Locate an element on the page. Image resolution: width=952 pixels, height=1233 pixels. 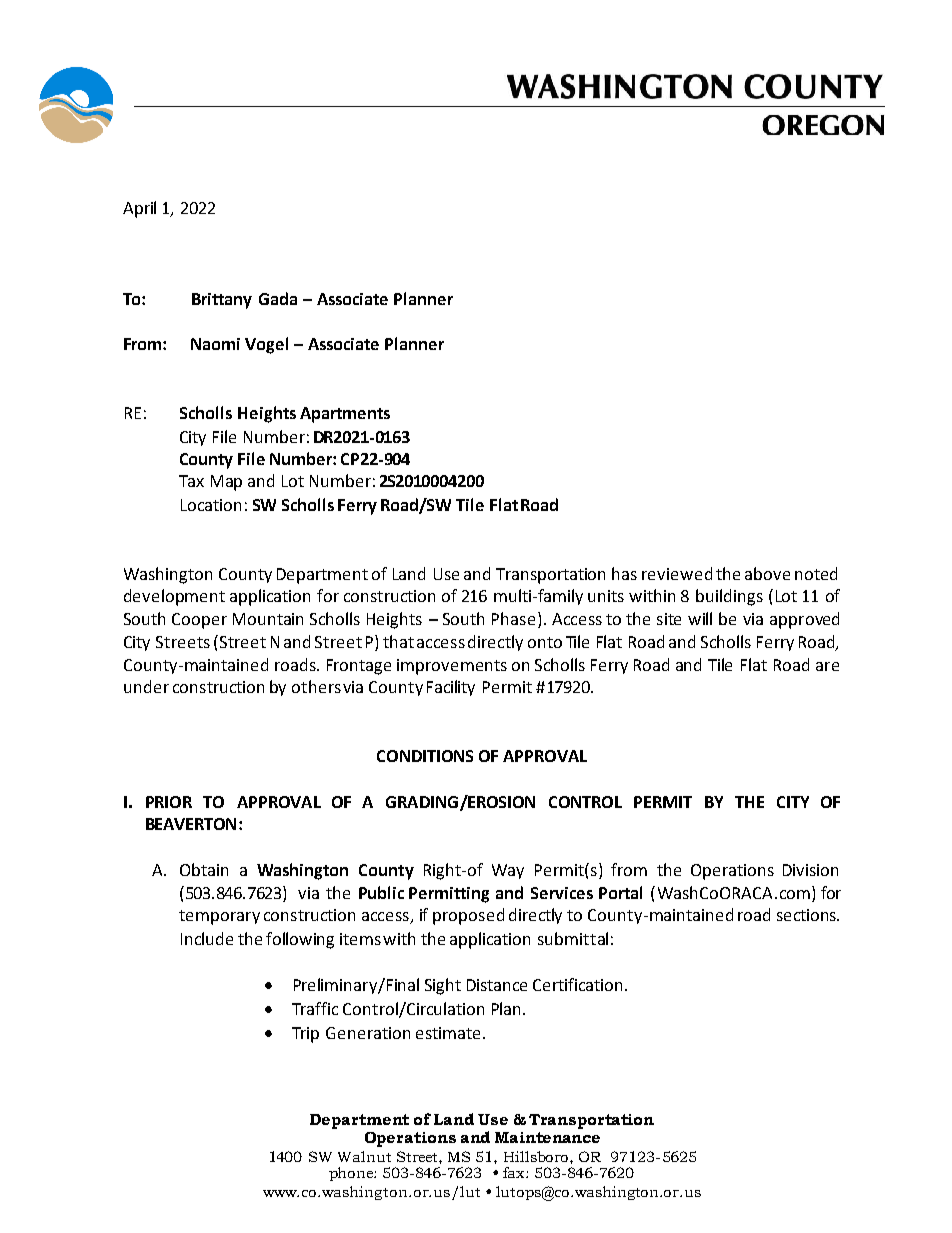
under is located at coordinates (146, 686).
